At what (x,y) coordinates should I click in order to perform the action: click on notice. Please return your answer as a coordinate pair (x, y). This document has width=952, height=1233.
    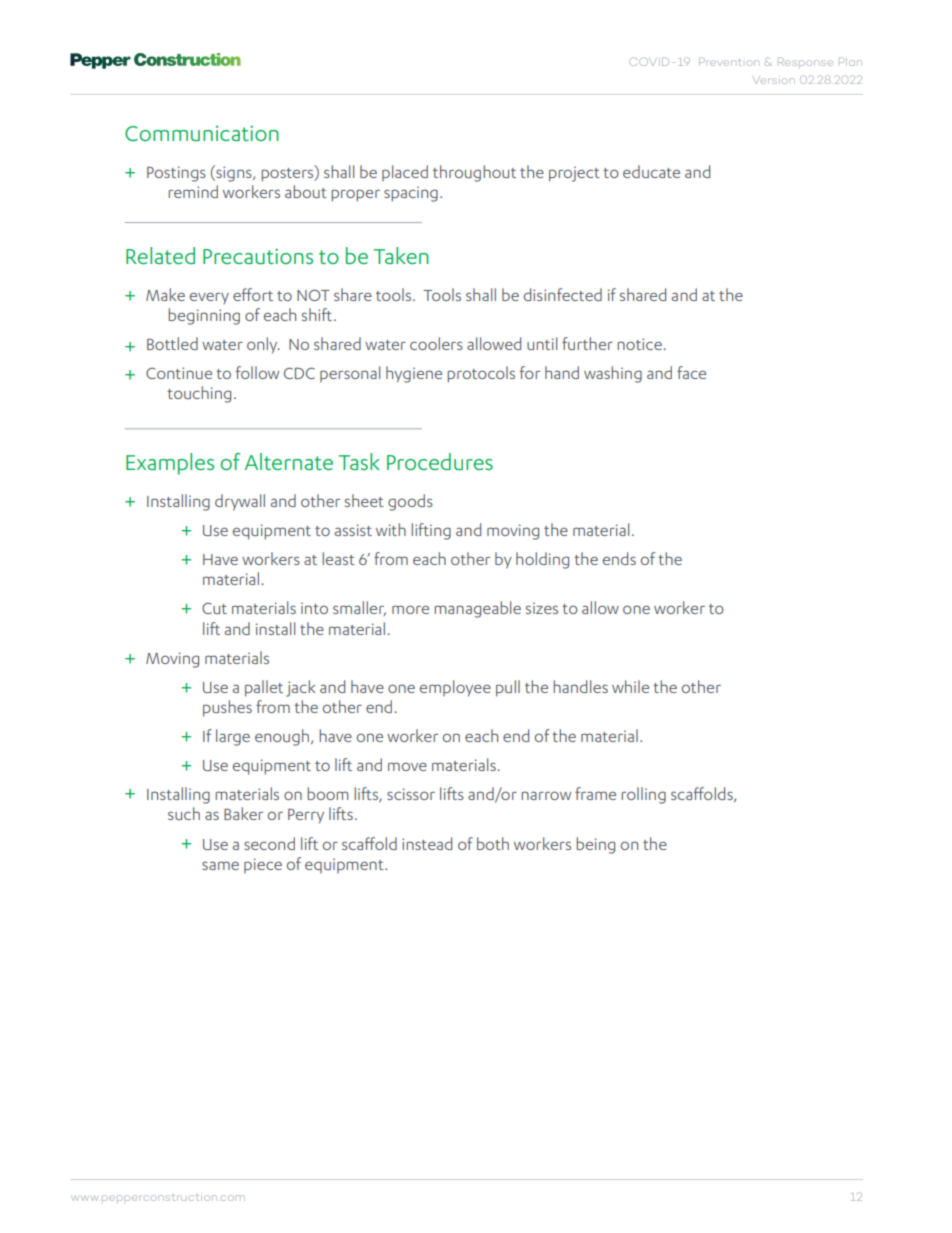
    Looking at the image, I should click on (640, 344).
